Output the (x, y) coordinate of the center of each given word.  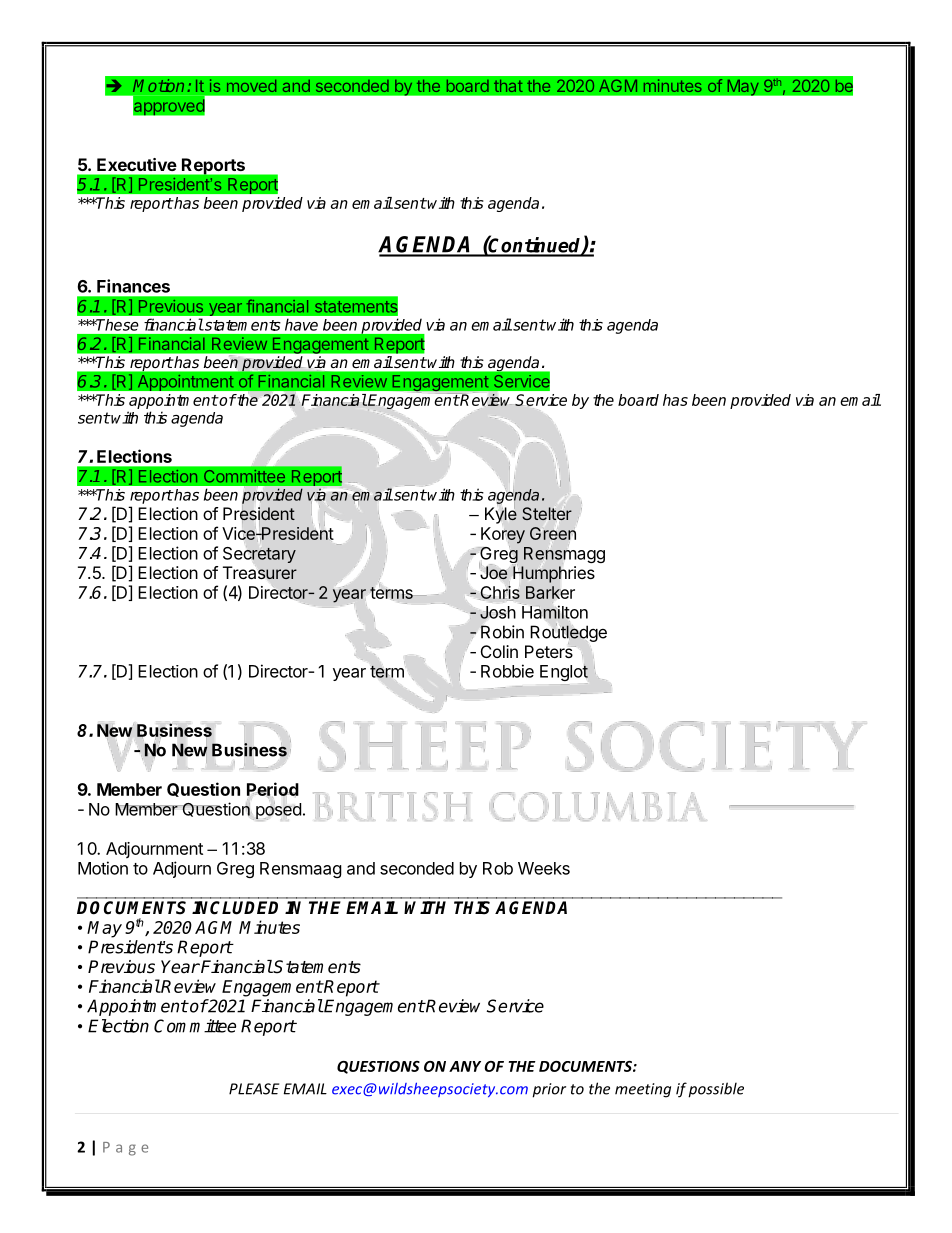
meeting (643, 1090)
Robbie (507, 671)
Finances (133, 286)
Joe (493, 572)
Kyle (501, 514)
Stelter (547, 513)
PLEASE (254, 1089)
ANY (465, 1066)
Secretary (259, 555)
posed (278, 811)
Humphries (554, 574)
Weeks (544, 868)
